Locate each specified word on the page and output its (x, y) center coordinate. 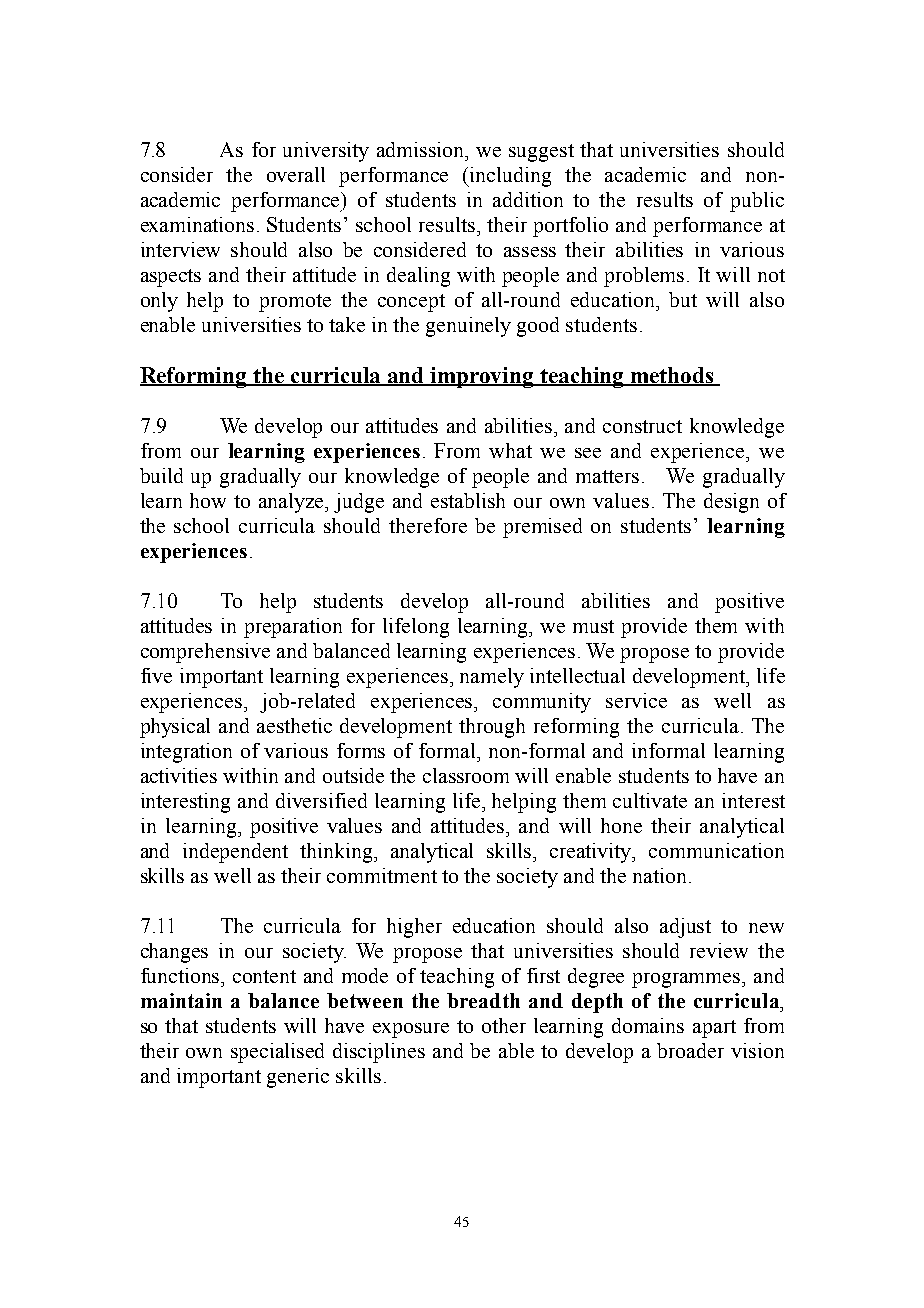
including (509, 177)
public (757, 202)
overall (296, 174)
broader (690, 1050)
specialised (277, 1053)
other (504, 1025)
